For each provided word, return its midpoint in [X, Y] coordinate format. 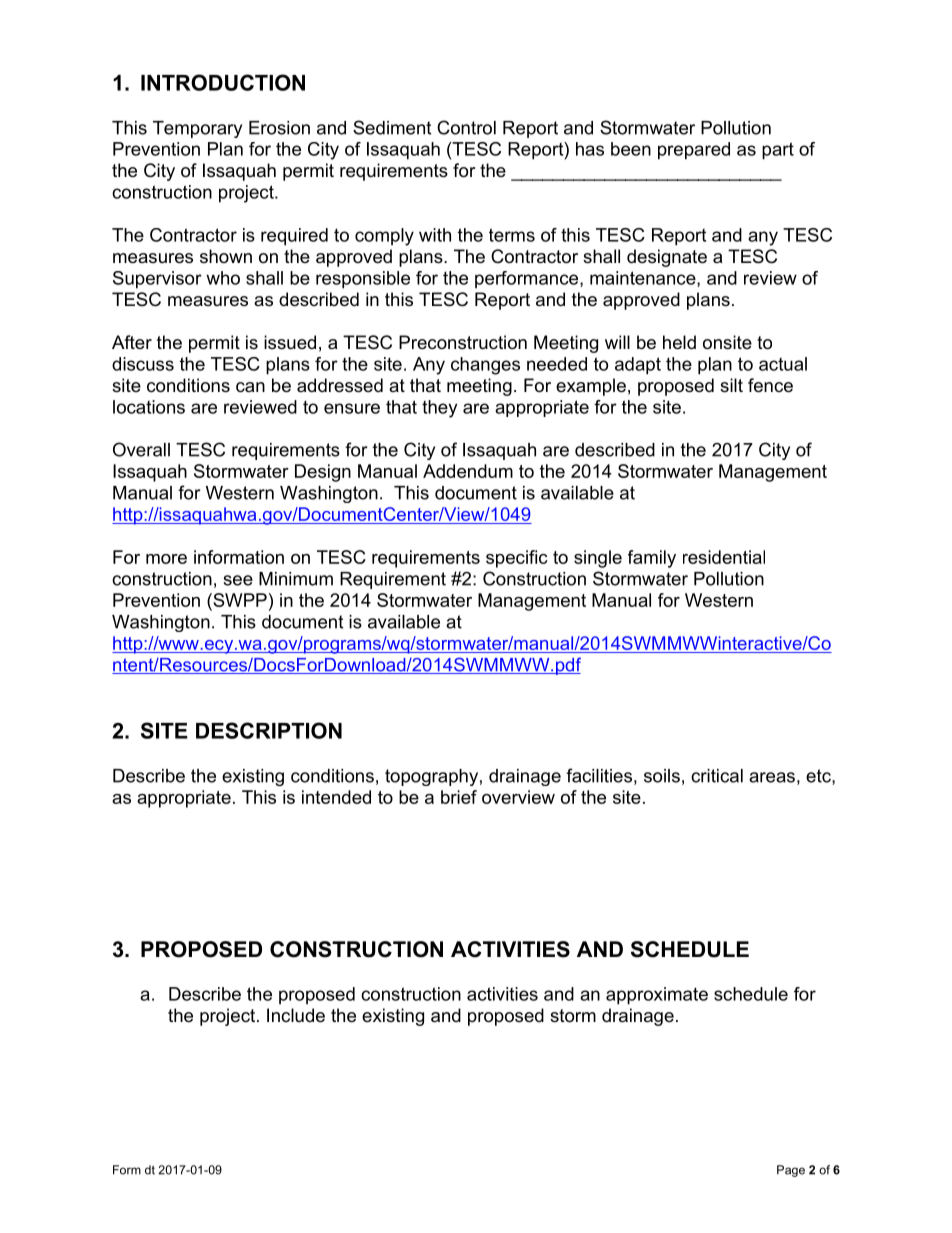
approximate [657, 996]
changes [485, 366]
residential [724, 557]
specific [517, 559]
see [238, 580]
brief [459, 797]
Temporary [197, 129]
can [250, 387]
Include [296, 1015]
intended [336, 797]
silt [731, 385]
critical [717, 776]
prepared [694, 151]
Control [466, 127]
